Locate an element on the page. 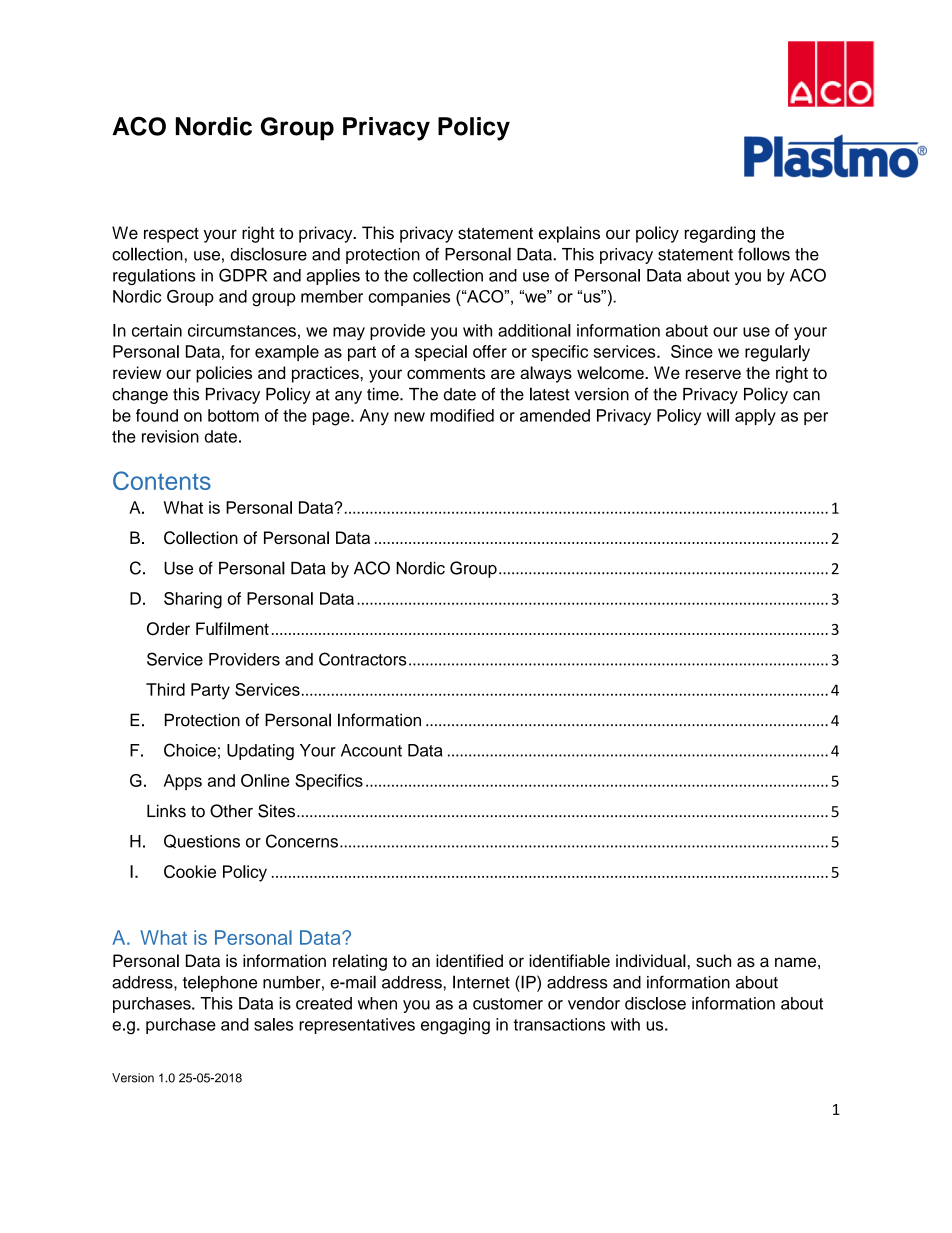  Contents is located at coordinates (162, 480).
